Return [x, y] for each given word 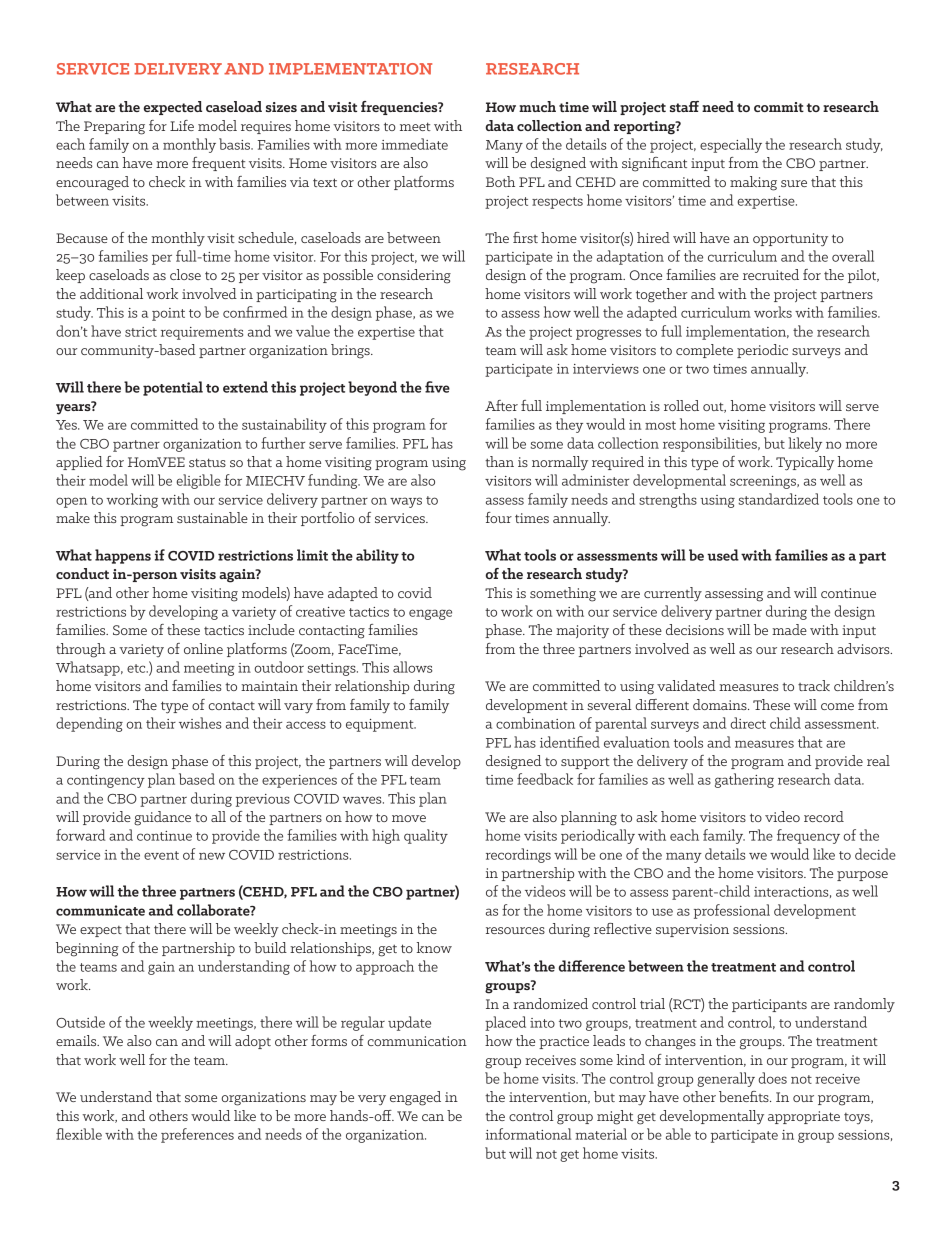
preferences [197, 1135]
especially [731, 145]
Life [182, 125]
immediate [414, 144]
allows [412, 667]
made [789, 629]
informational [528, 1134]
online [203, 648]
